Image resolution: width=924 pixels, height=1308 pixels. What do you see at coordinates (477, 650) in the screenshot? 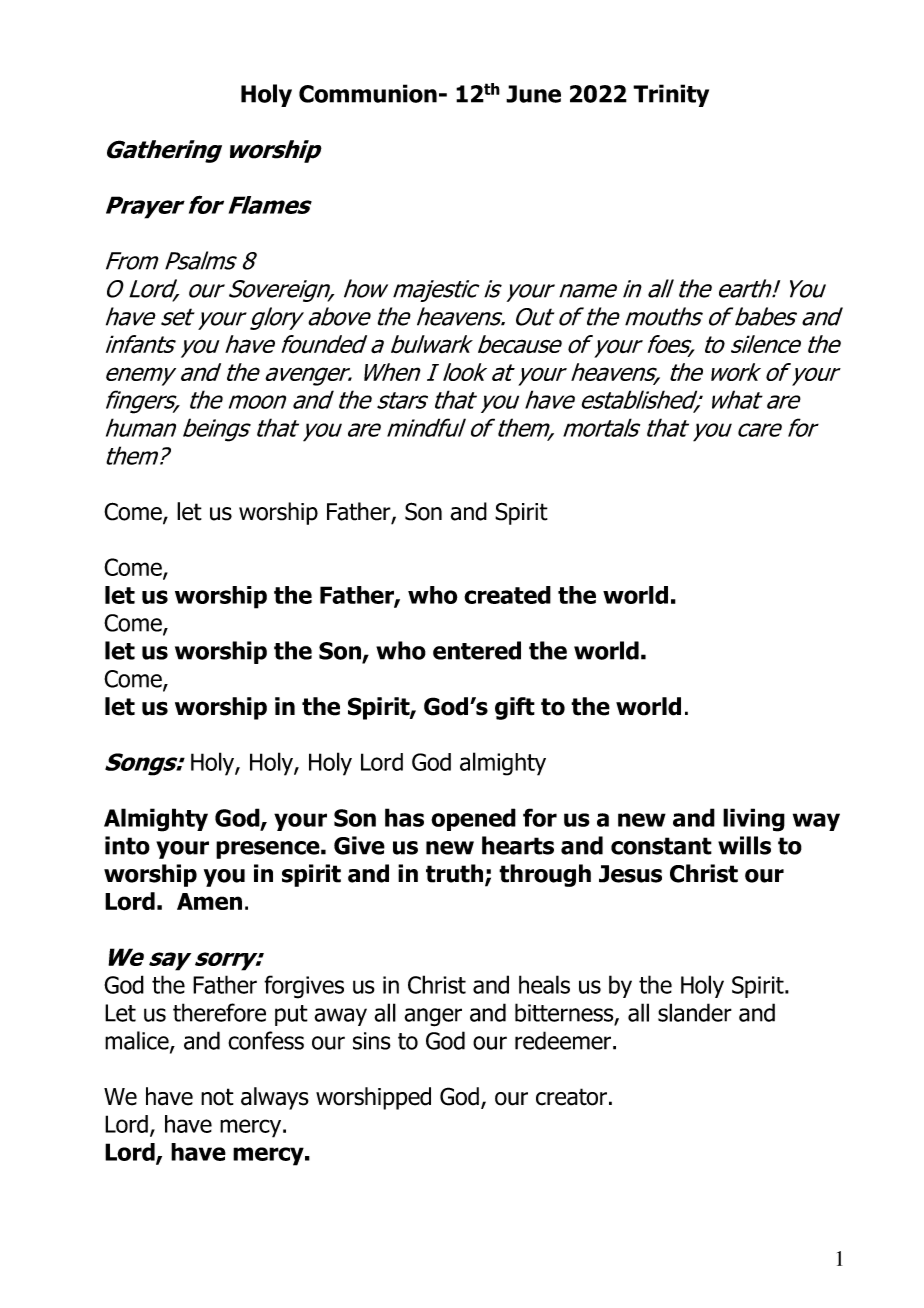
I see `entered` at bounding box center [477, 650].
